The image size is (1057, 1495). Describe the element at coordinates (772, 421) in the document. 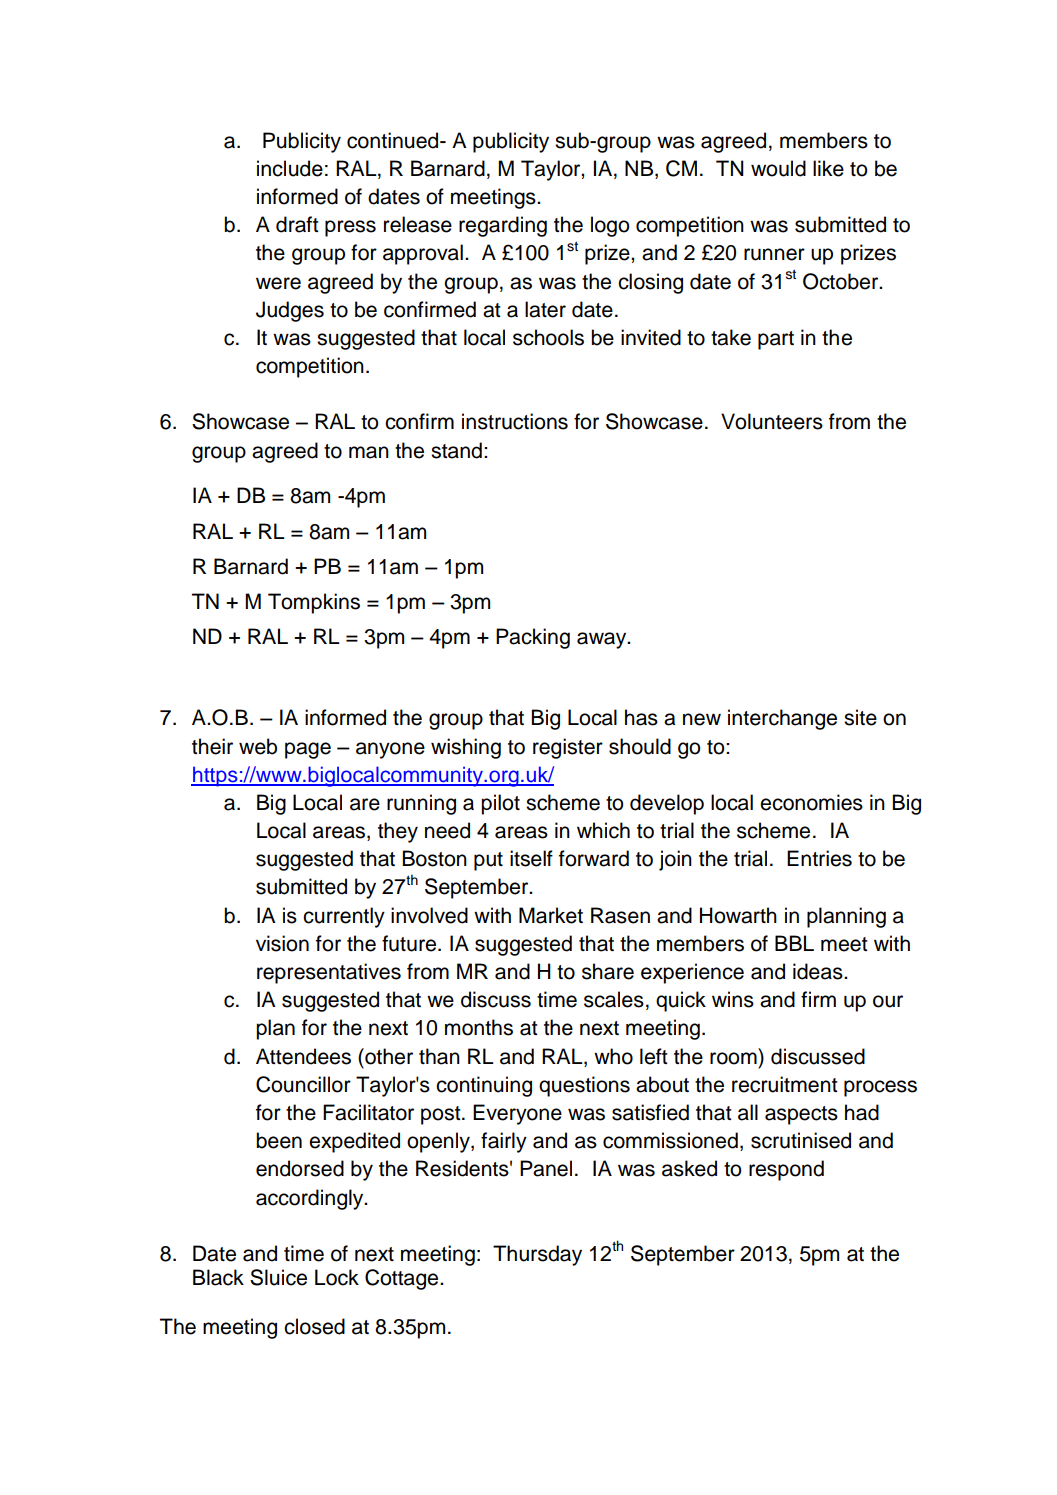

I see `Volunteers` at that location.
